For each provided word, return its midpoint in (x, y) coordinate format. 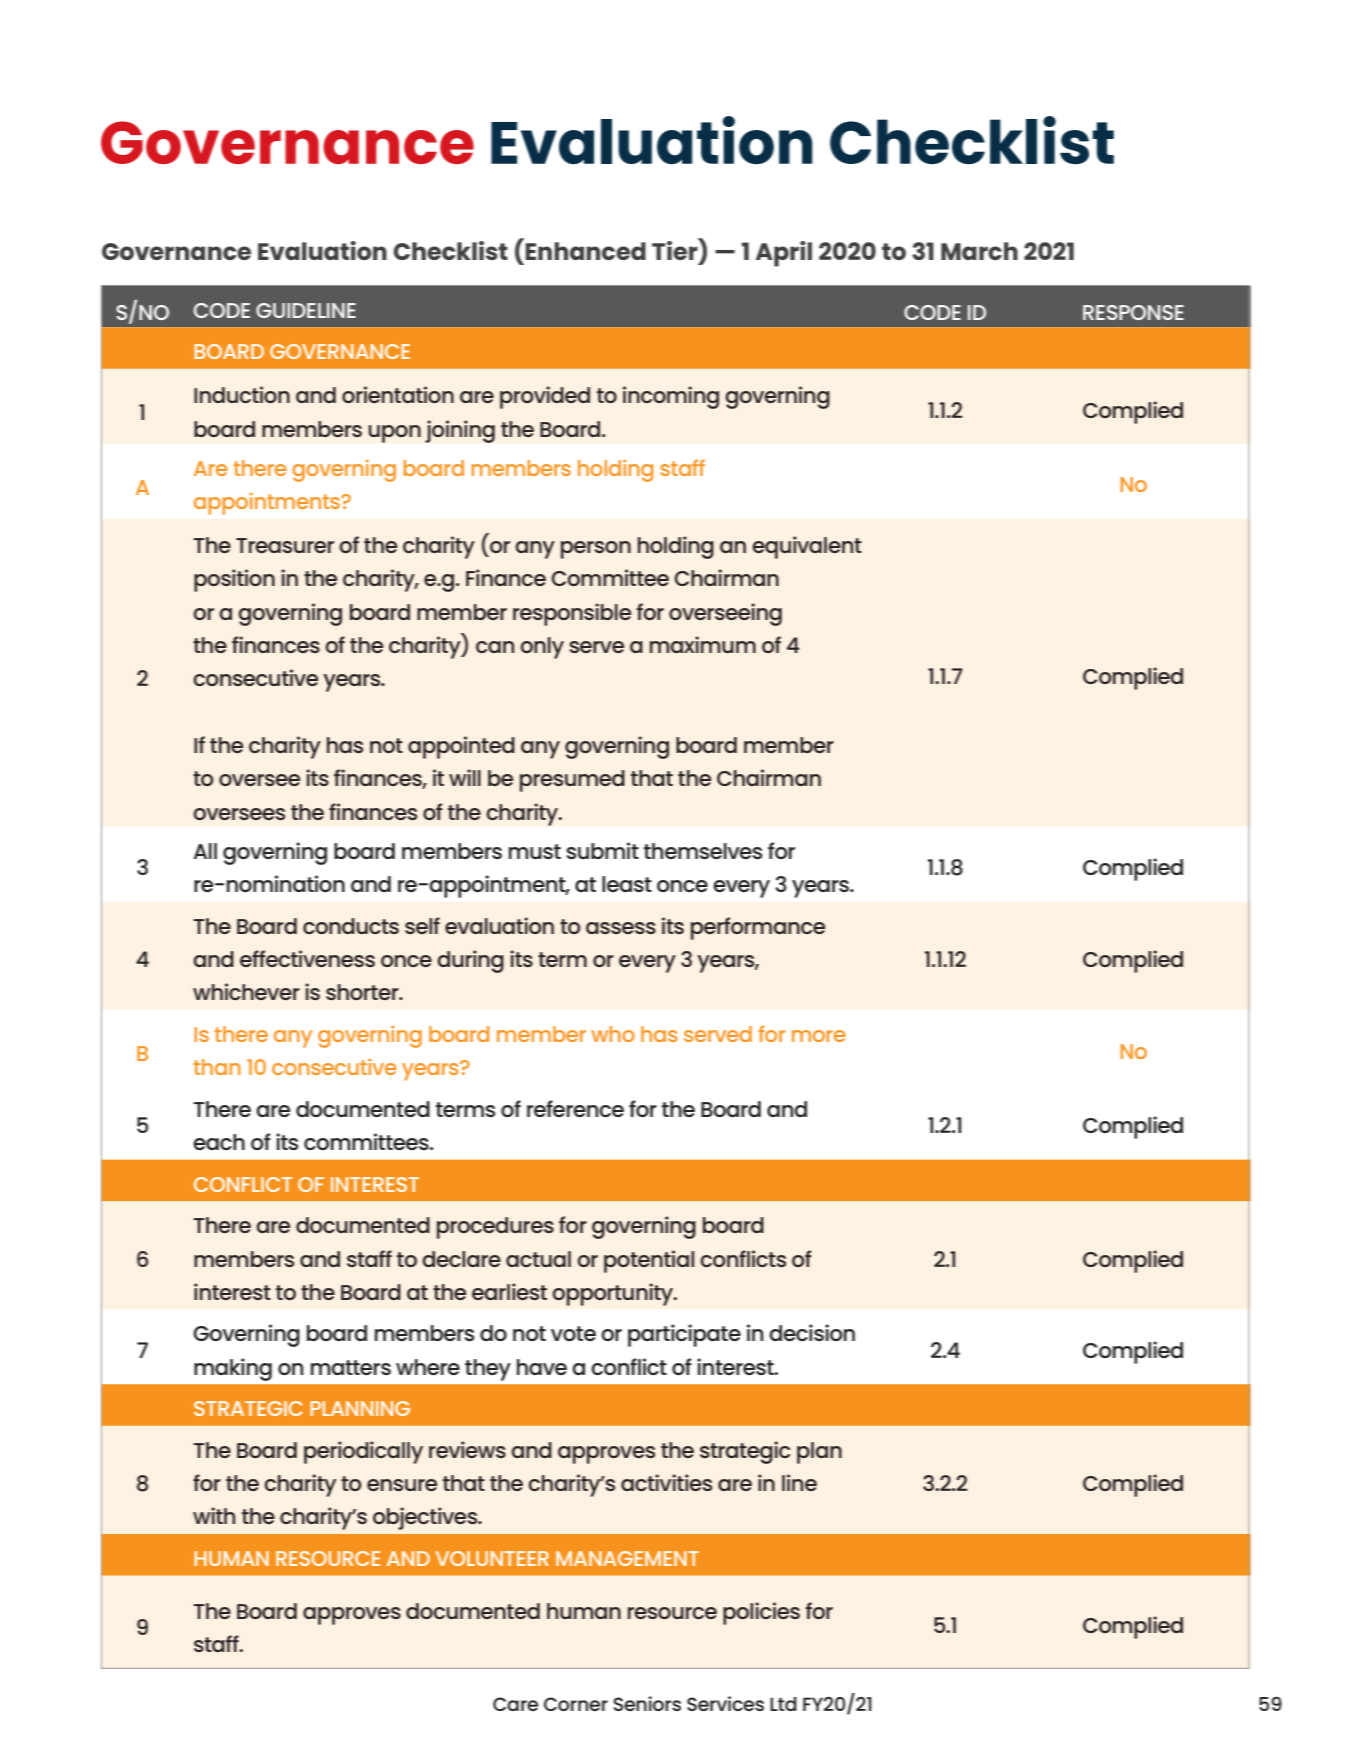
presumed (572, 781)
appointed (461, 747)
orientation (398, 394)
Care (515, 1704)
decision (812, 1332)
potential (649, 1261)
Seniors (647, 1703)
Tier (676, 249)
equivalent (807, 547)
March (979, 251)
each (219, 1142)
